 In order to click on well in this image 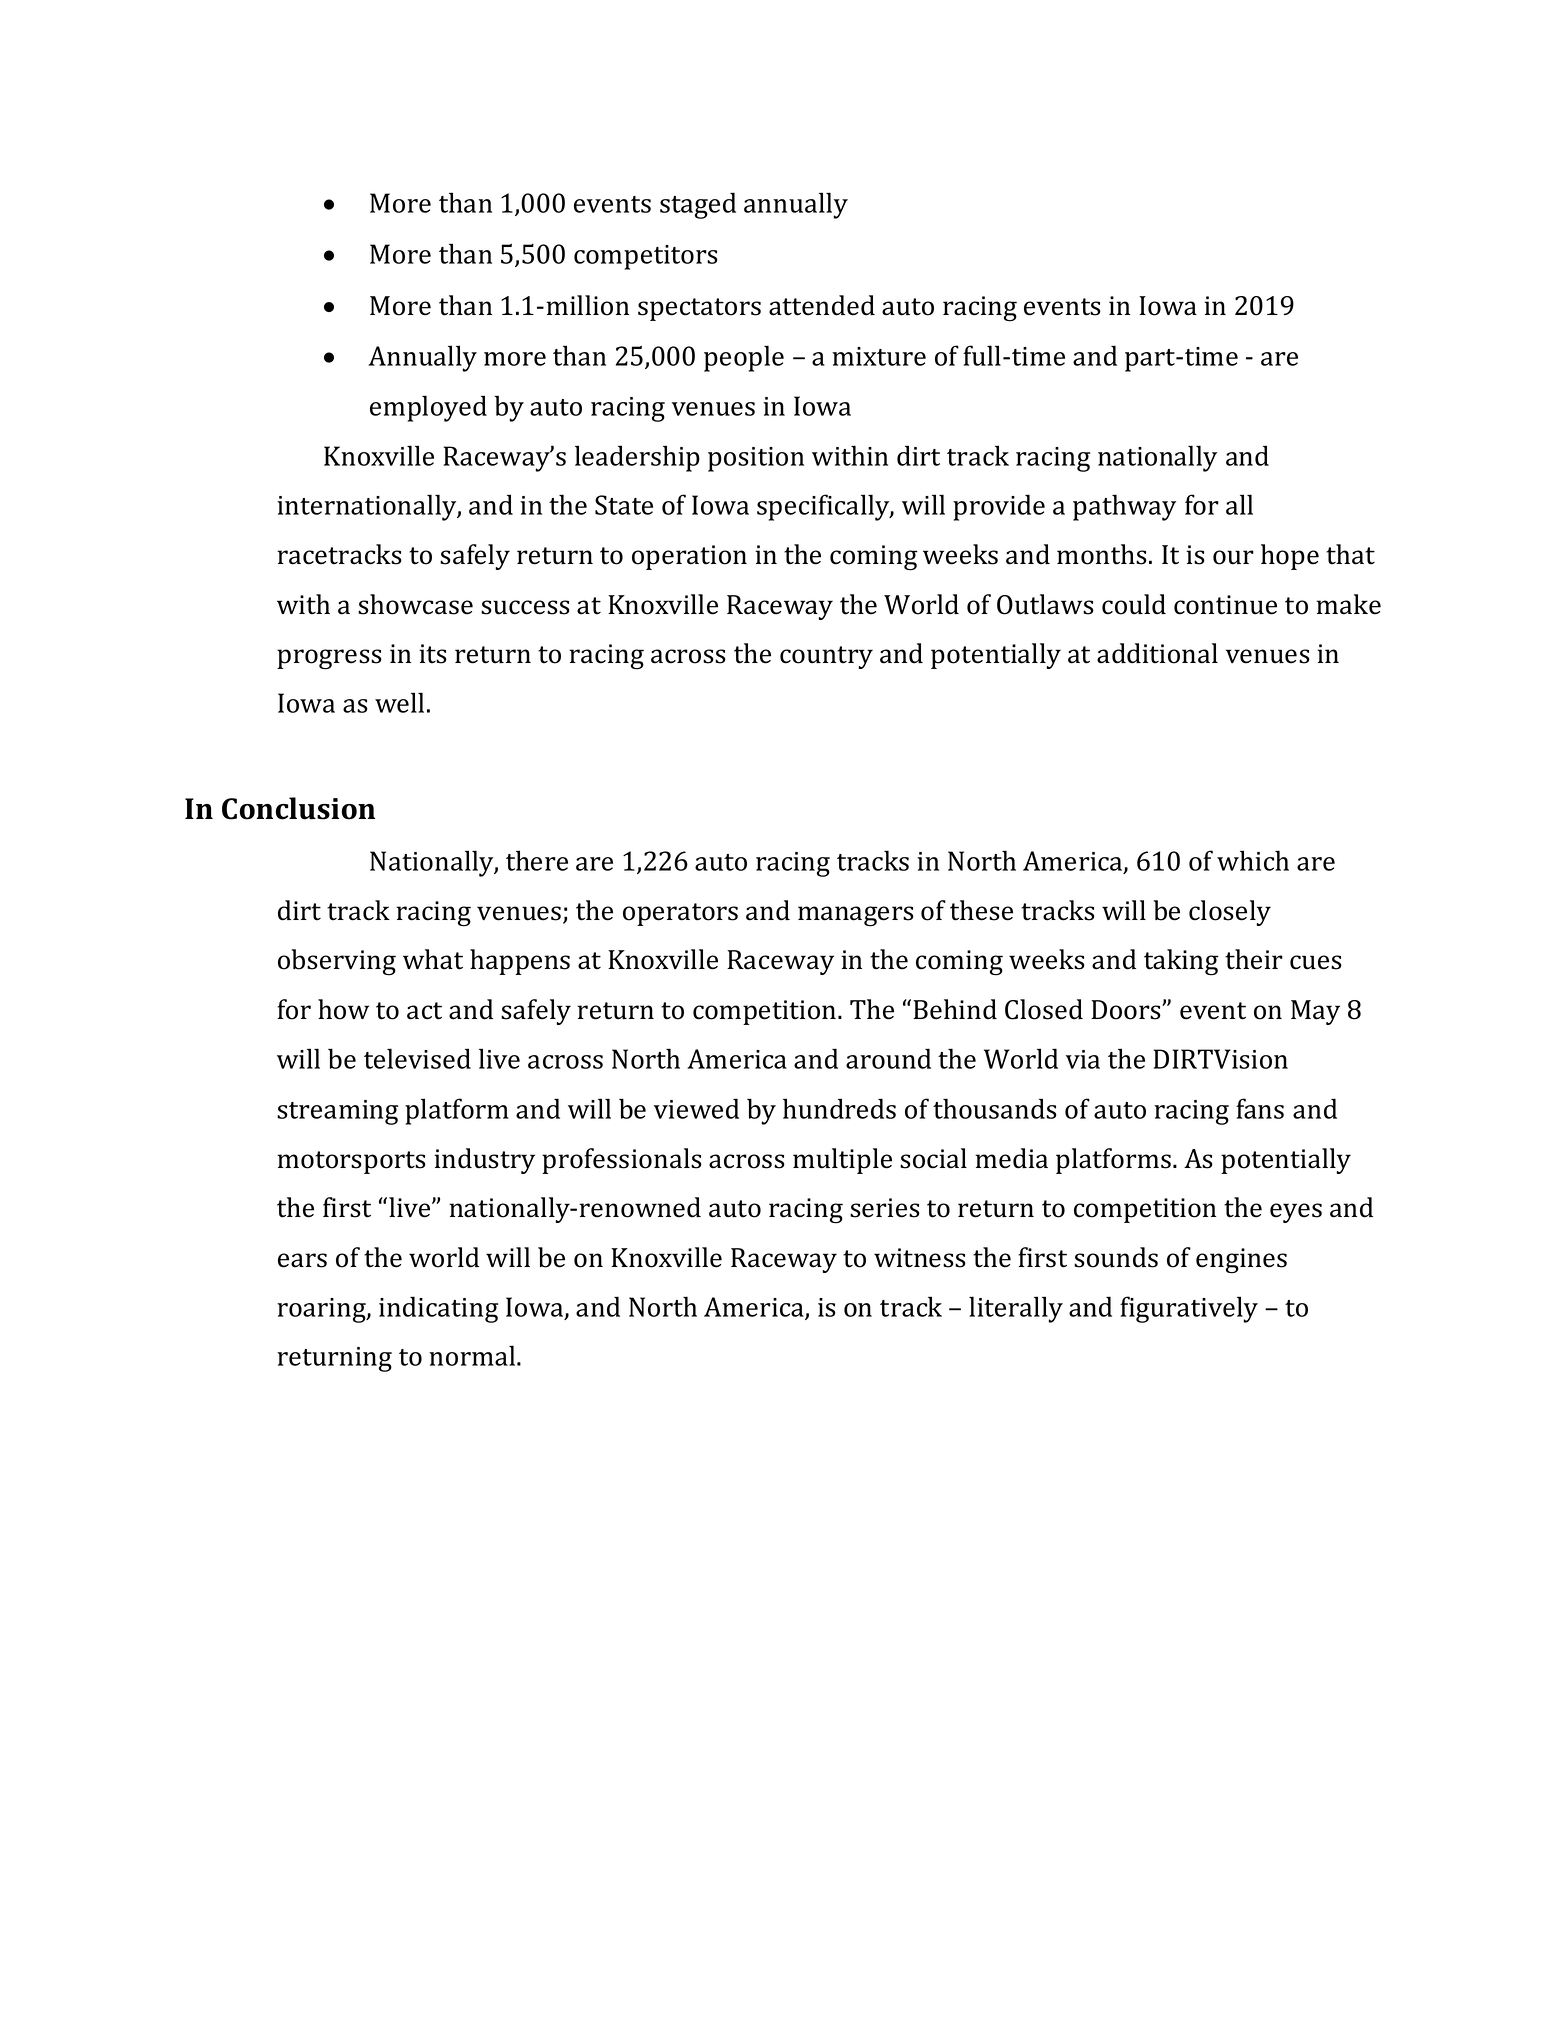, I will do `click(399, 702)`.
